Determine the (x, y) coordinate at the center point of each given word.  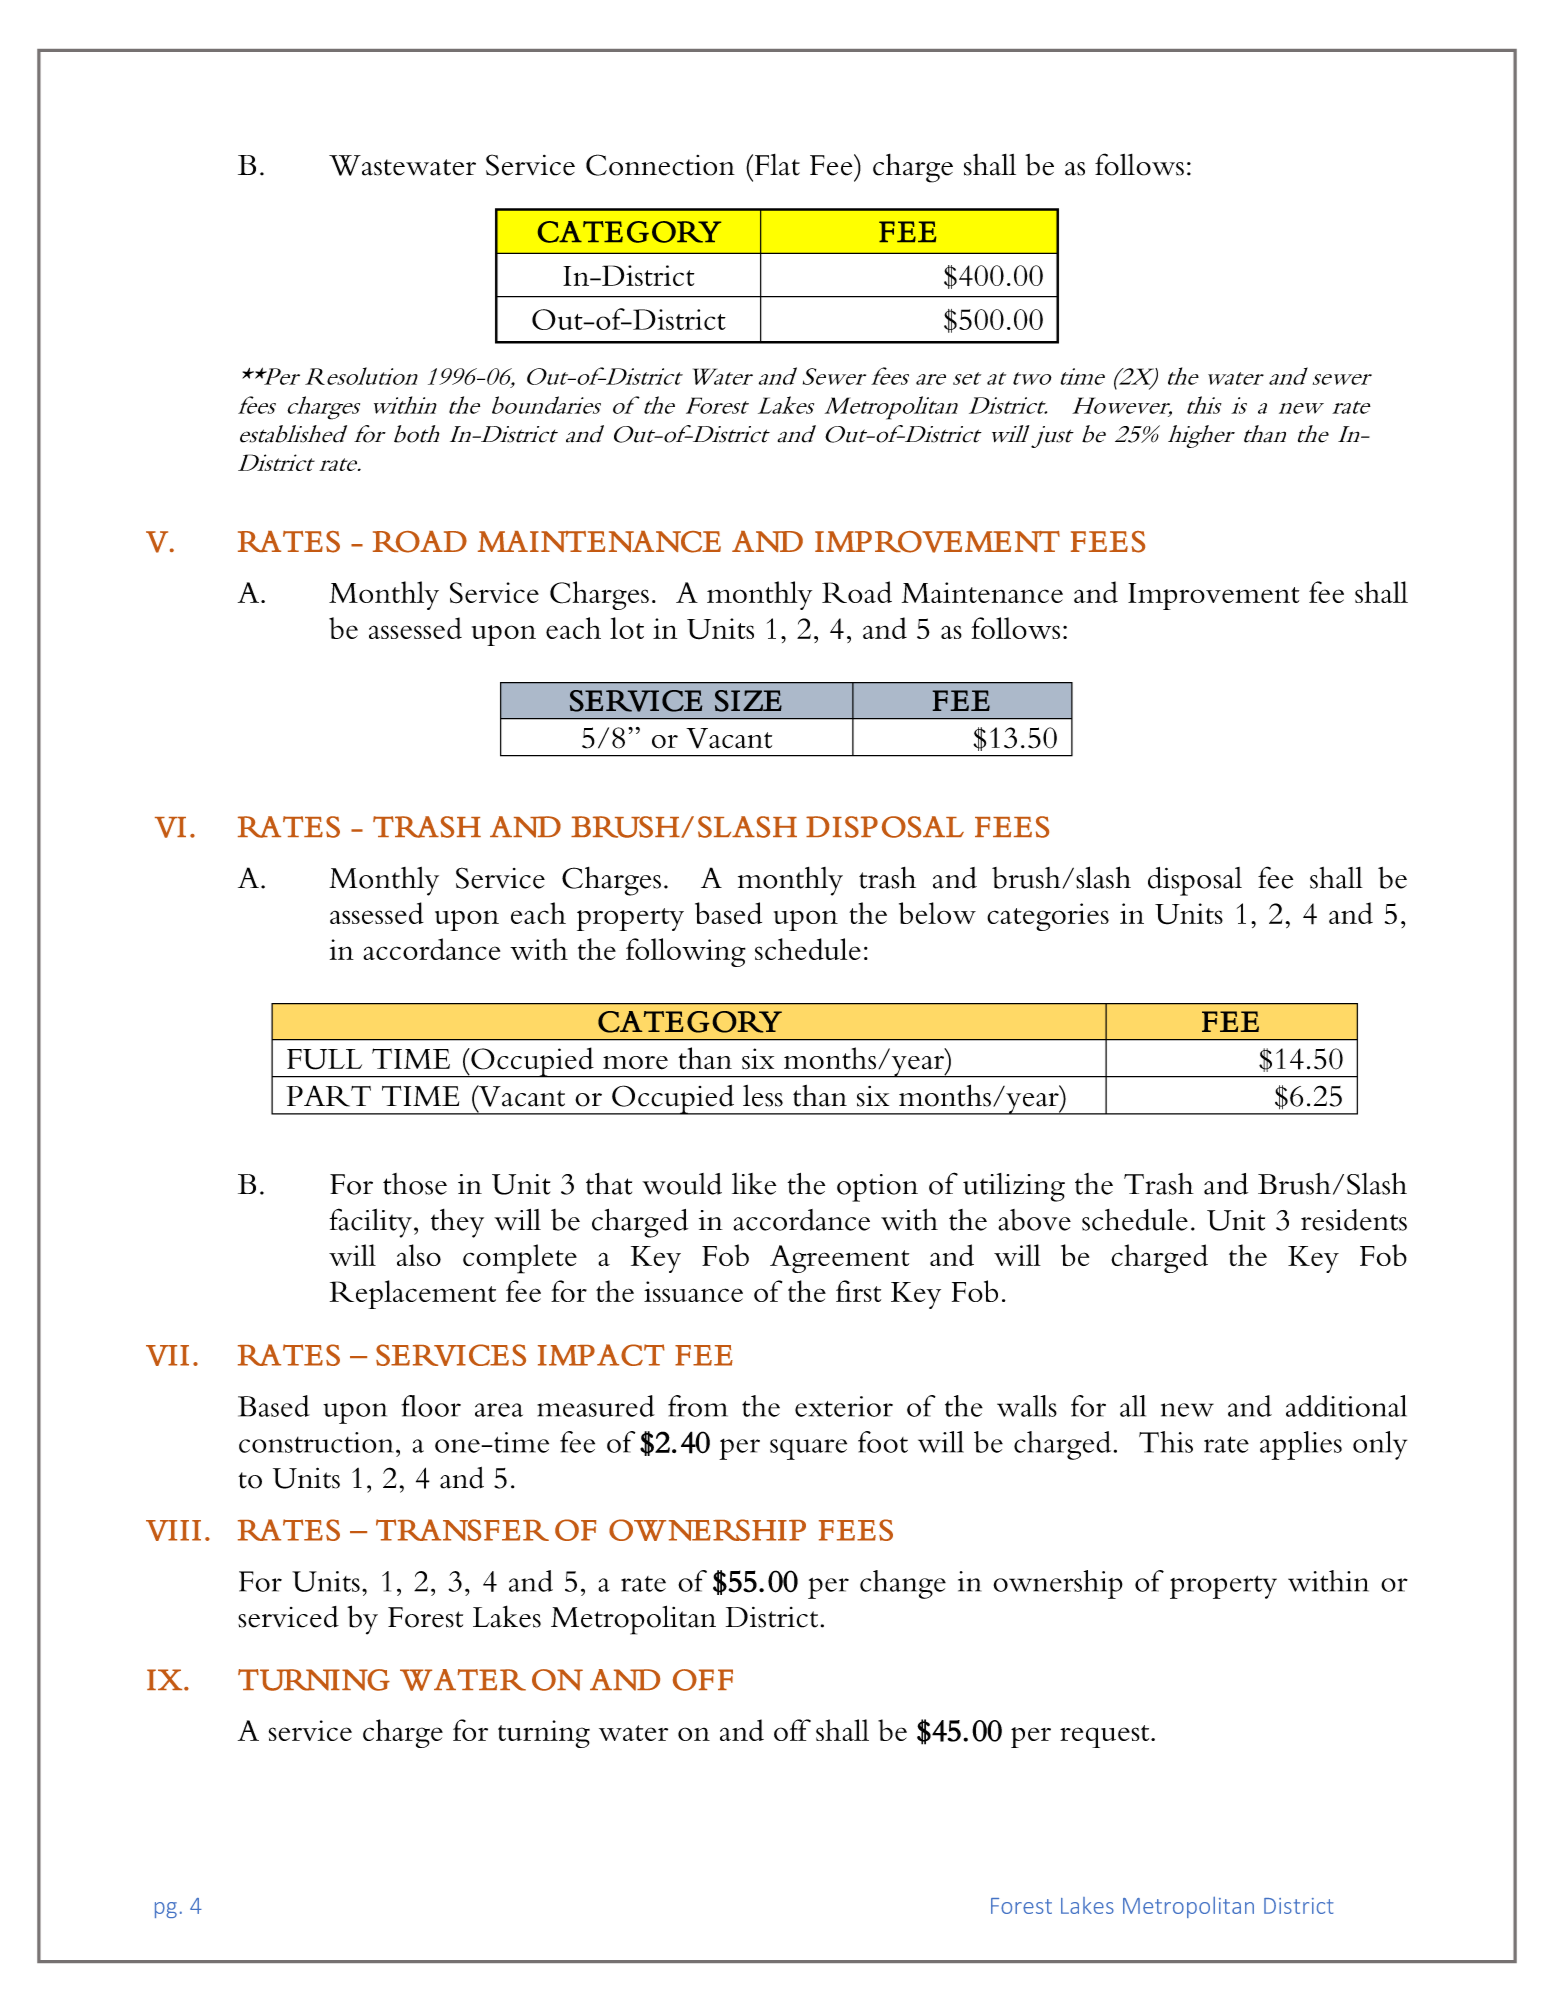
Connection (660, 165)
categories (1048, 917)
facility (370, 1223)
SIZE (748, 701)
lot (627, 628)
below (937, 913)
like (754, 1184)
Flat (776, 165)
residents (1354, 1220)
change (903, 1584)
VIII (173, 1530)
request (1106, 1736)
